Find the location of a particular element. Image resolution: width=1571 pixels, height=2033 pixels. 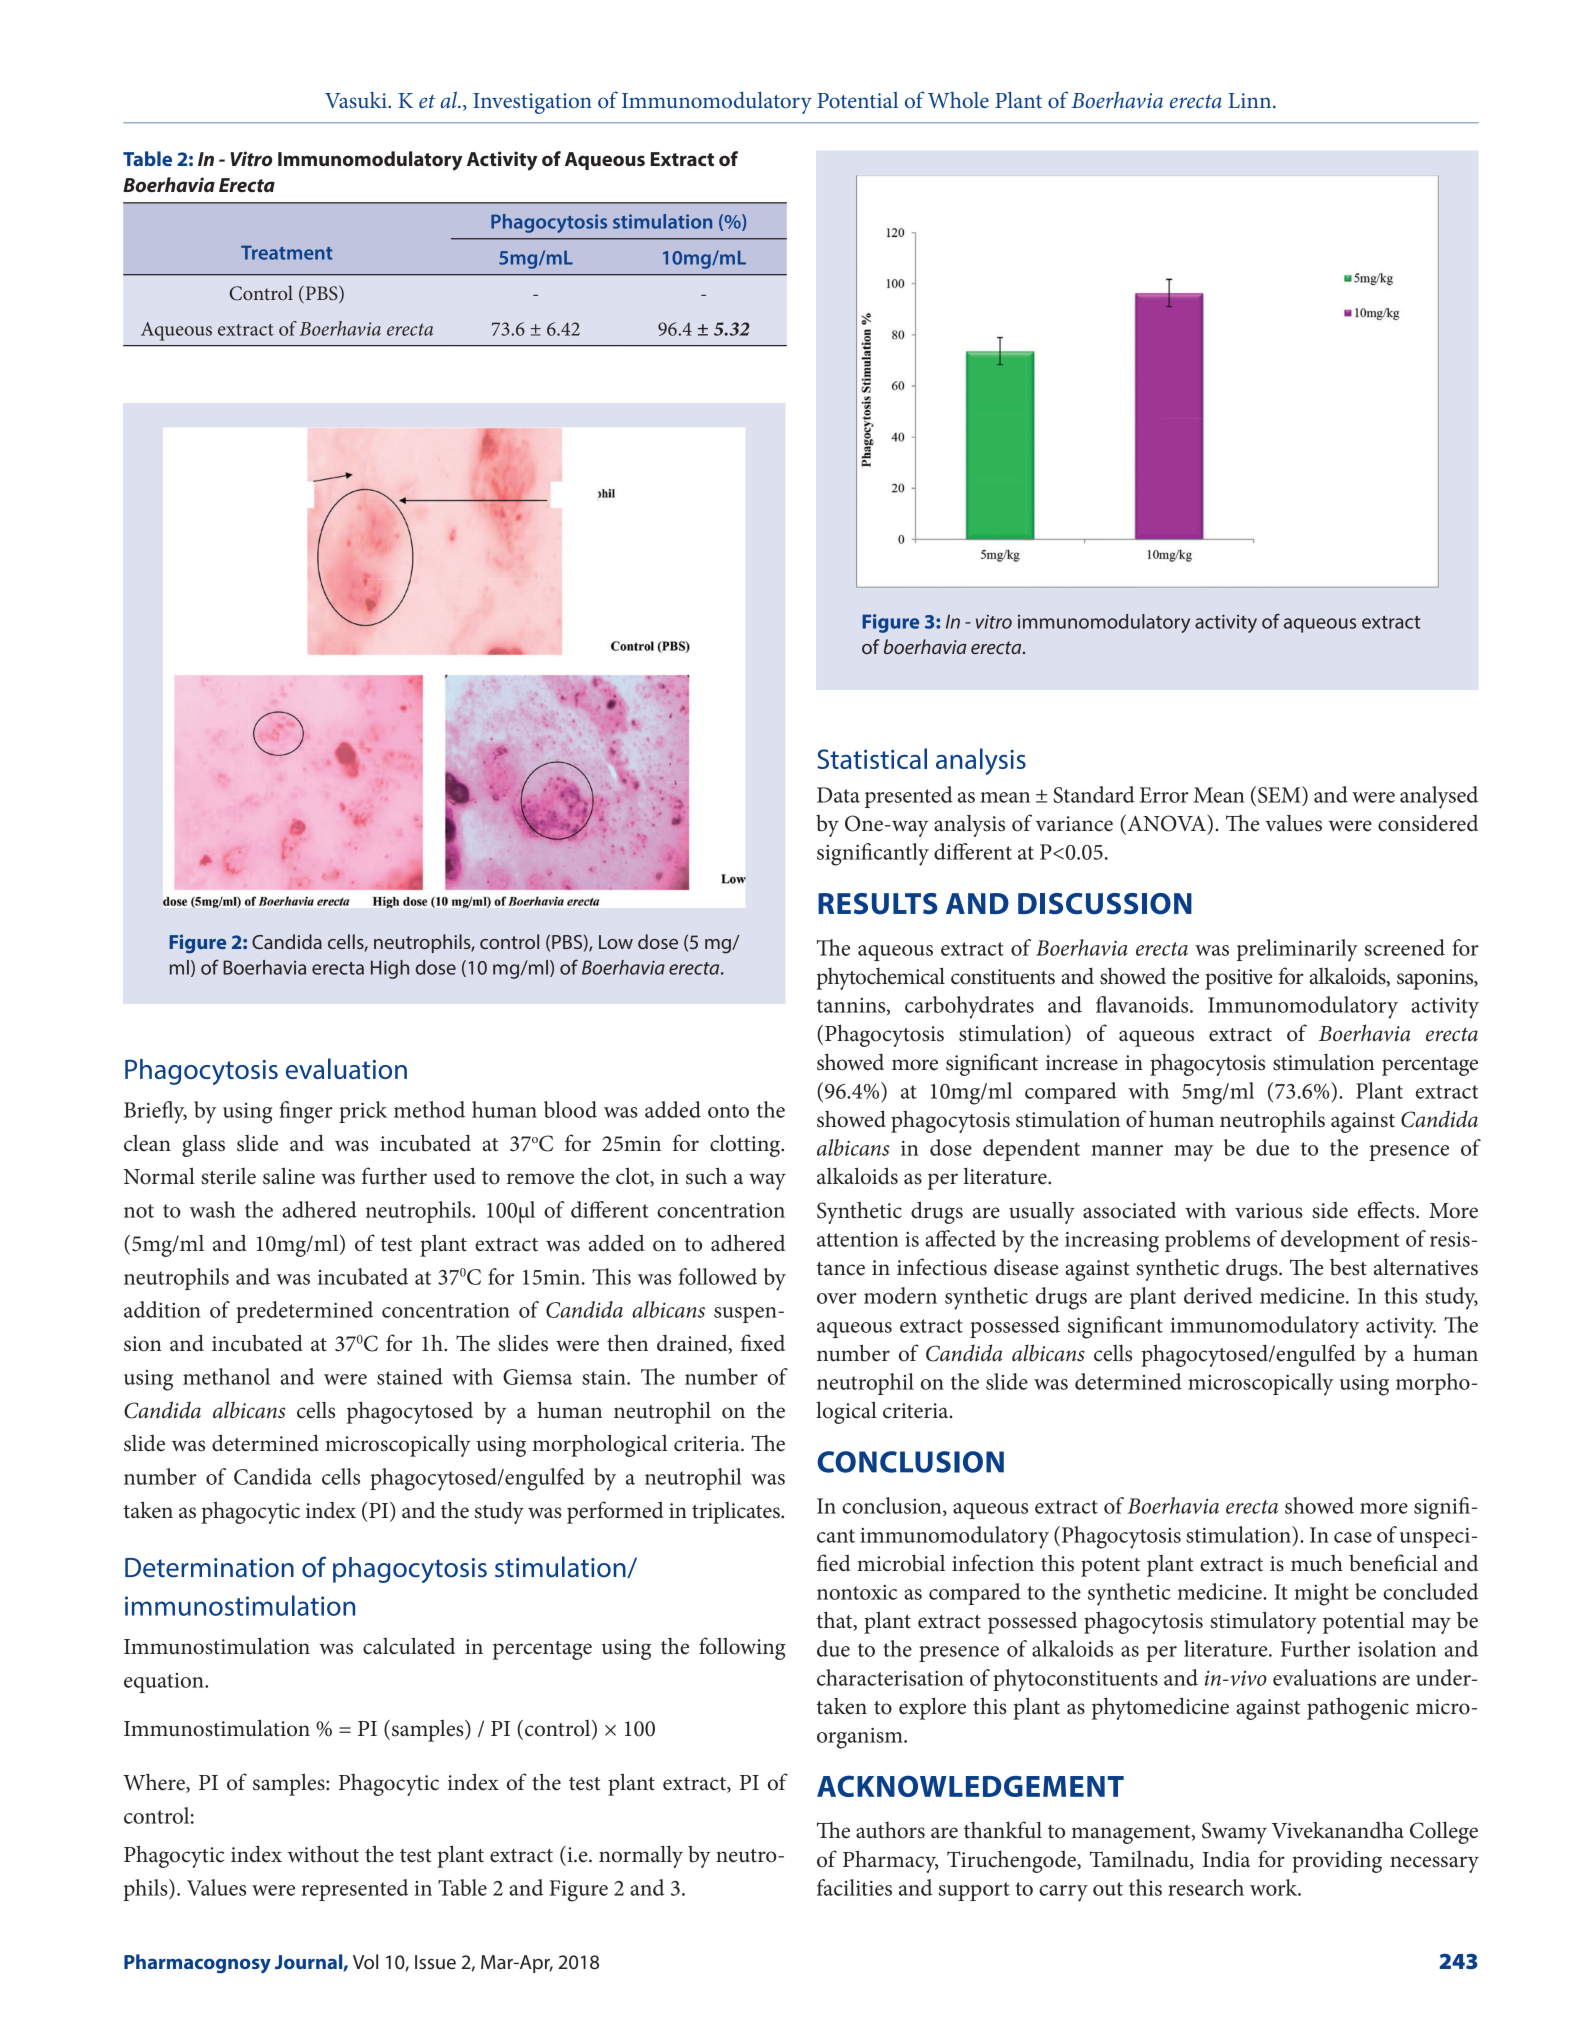

attention is located at coordinates (858, 1239).
